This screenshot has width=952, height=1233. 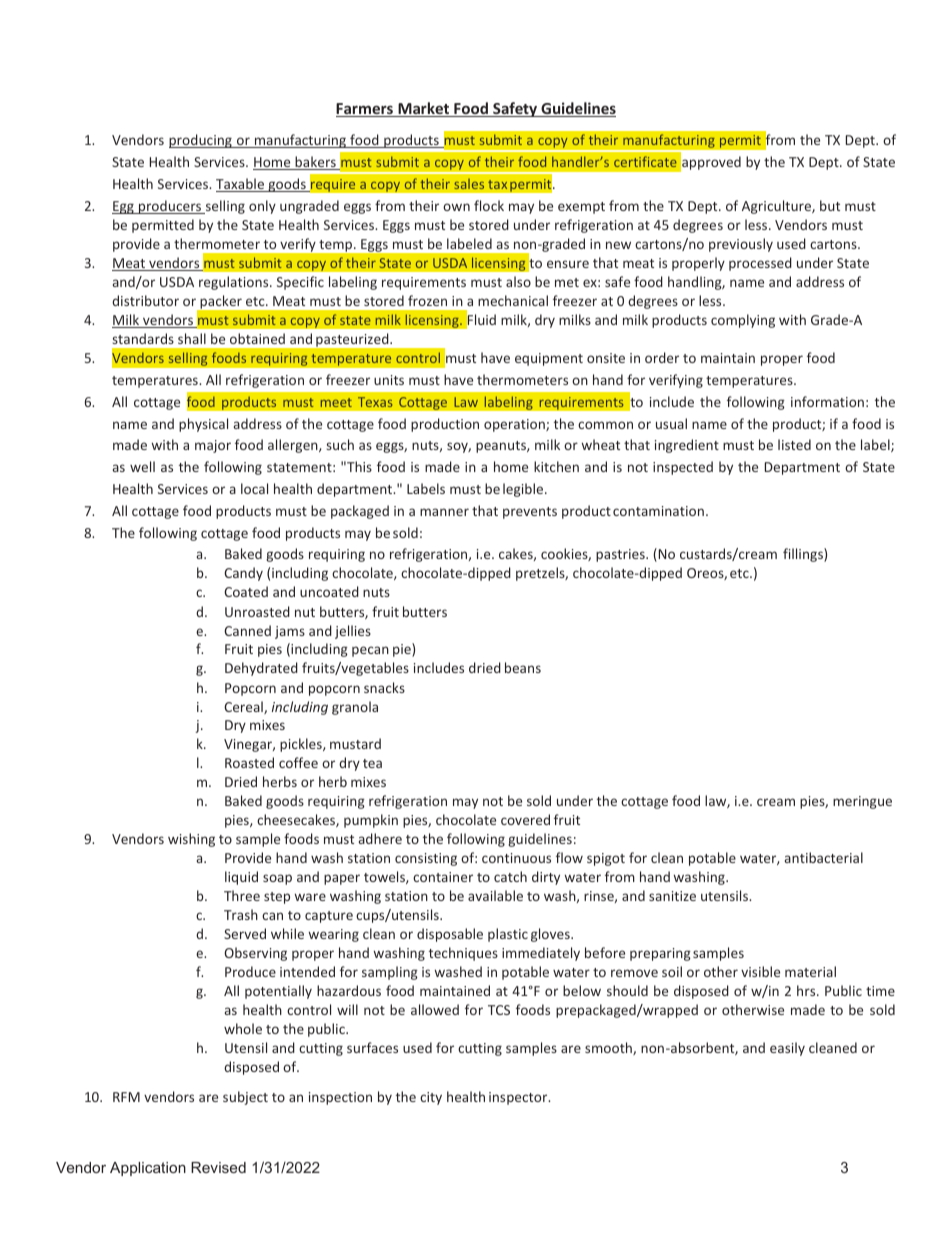 I want to click on inspector, so click(x=519, y=1098).
